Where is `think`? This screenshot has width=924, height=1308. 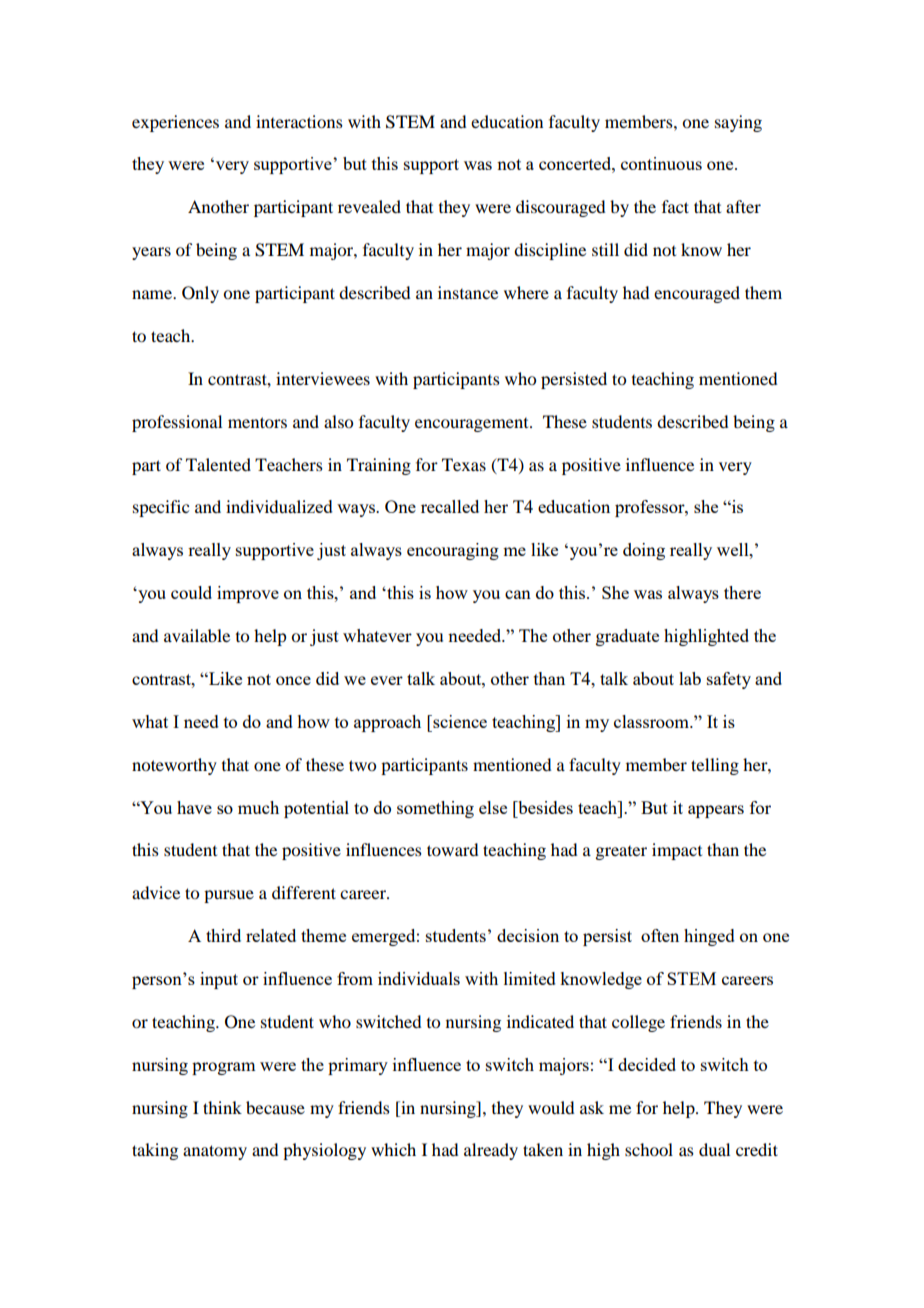 think is located at coordinates (222, 1107).
